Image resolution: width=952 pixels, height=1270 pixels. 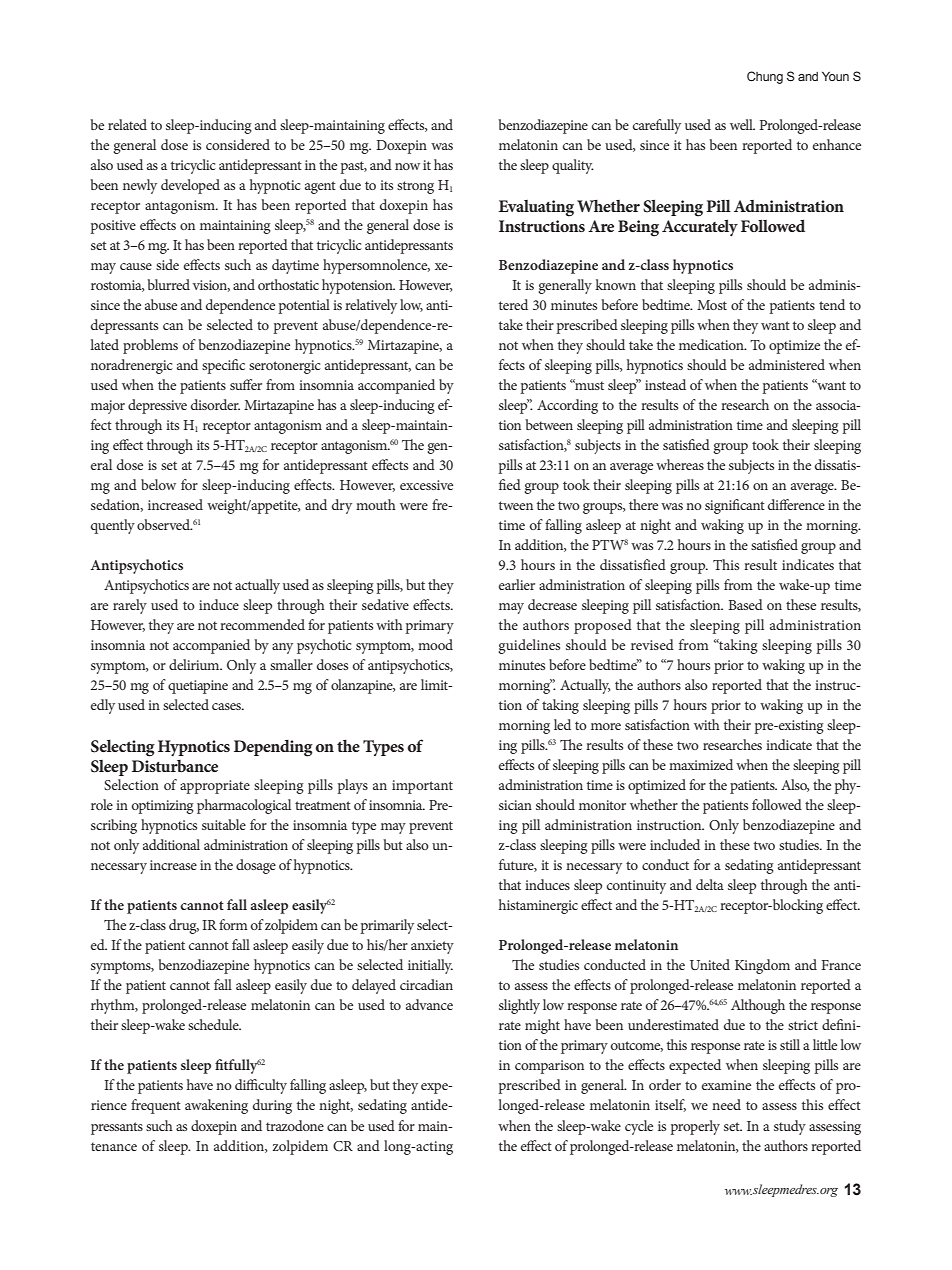 I want to click on Based, so click(x=745, y=604).
